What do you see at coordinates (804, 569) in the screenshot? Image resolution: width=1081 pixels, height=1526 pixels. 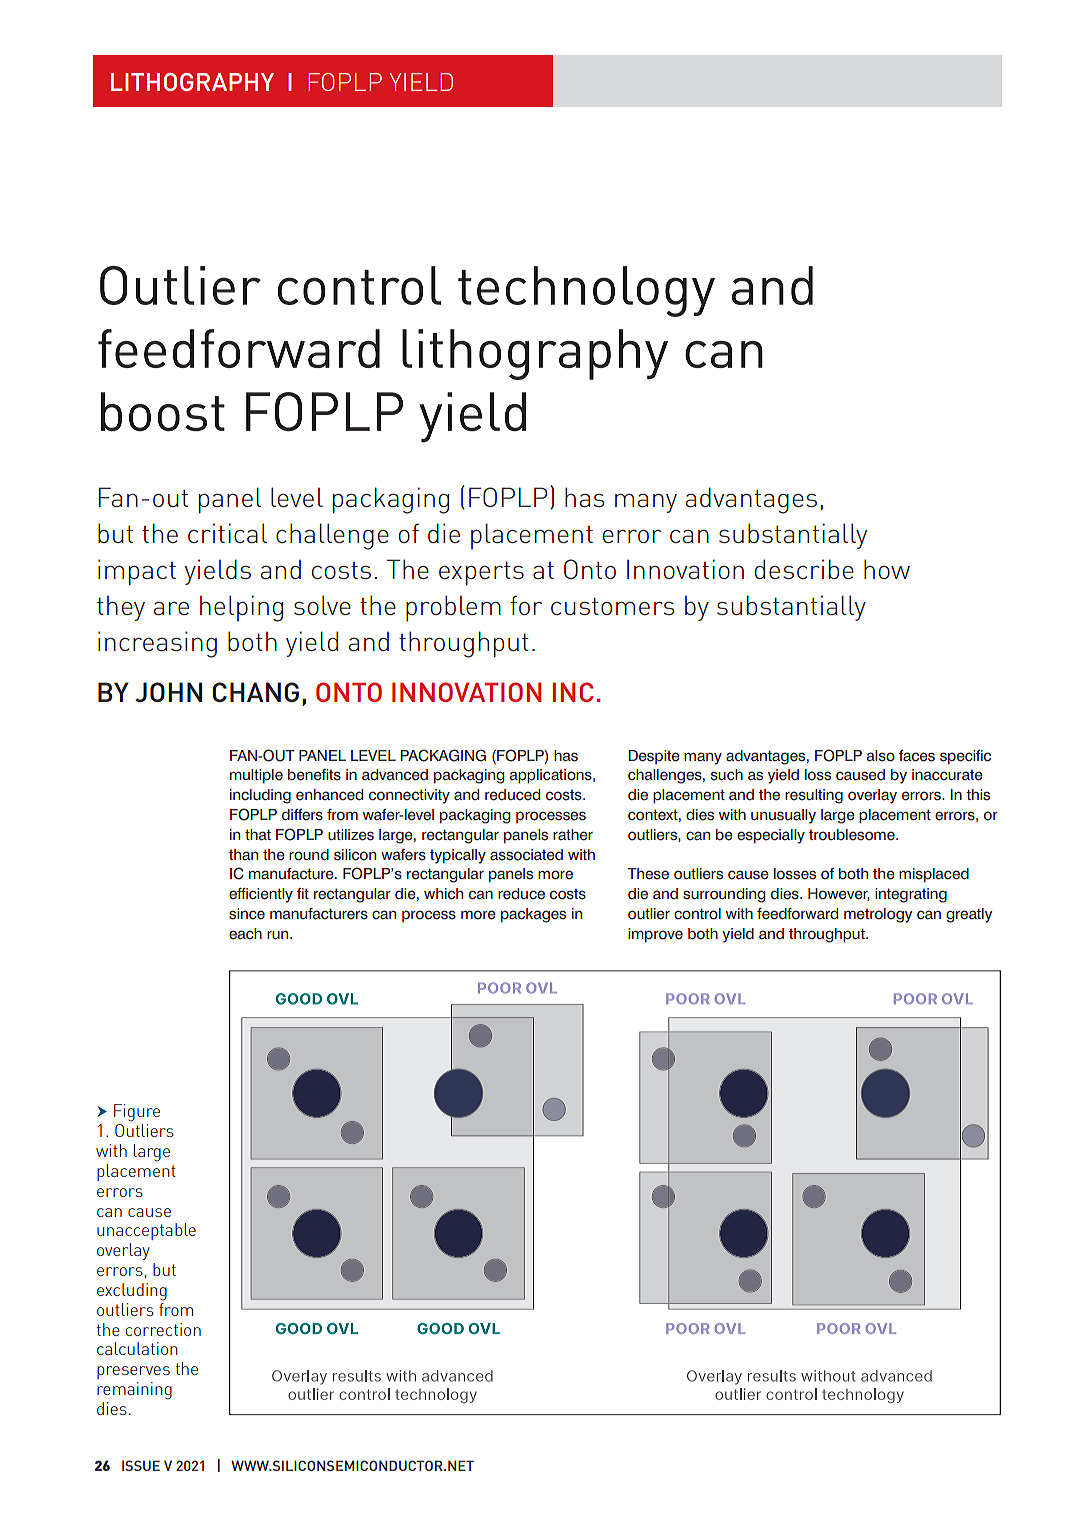 I see `describe` at bounding box center [804, 569].
